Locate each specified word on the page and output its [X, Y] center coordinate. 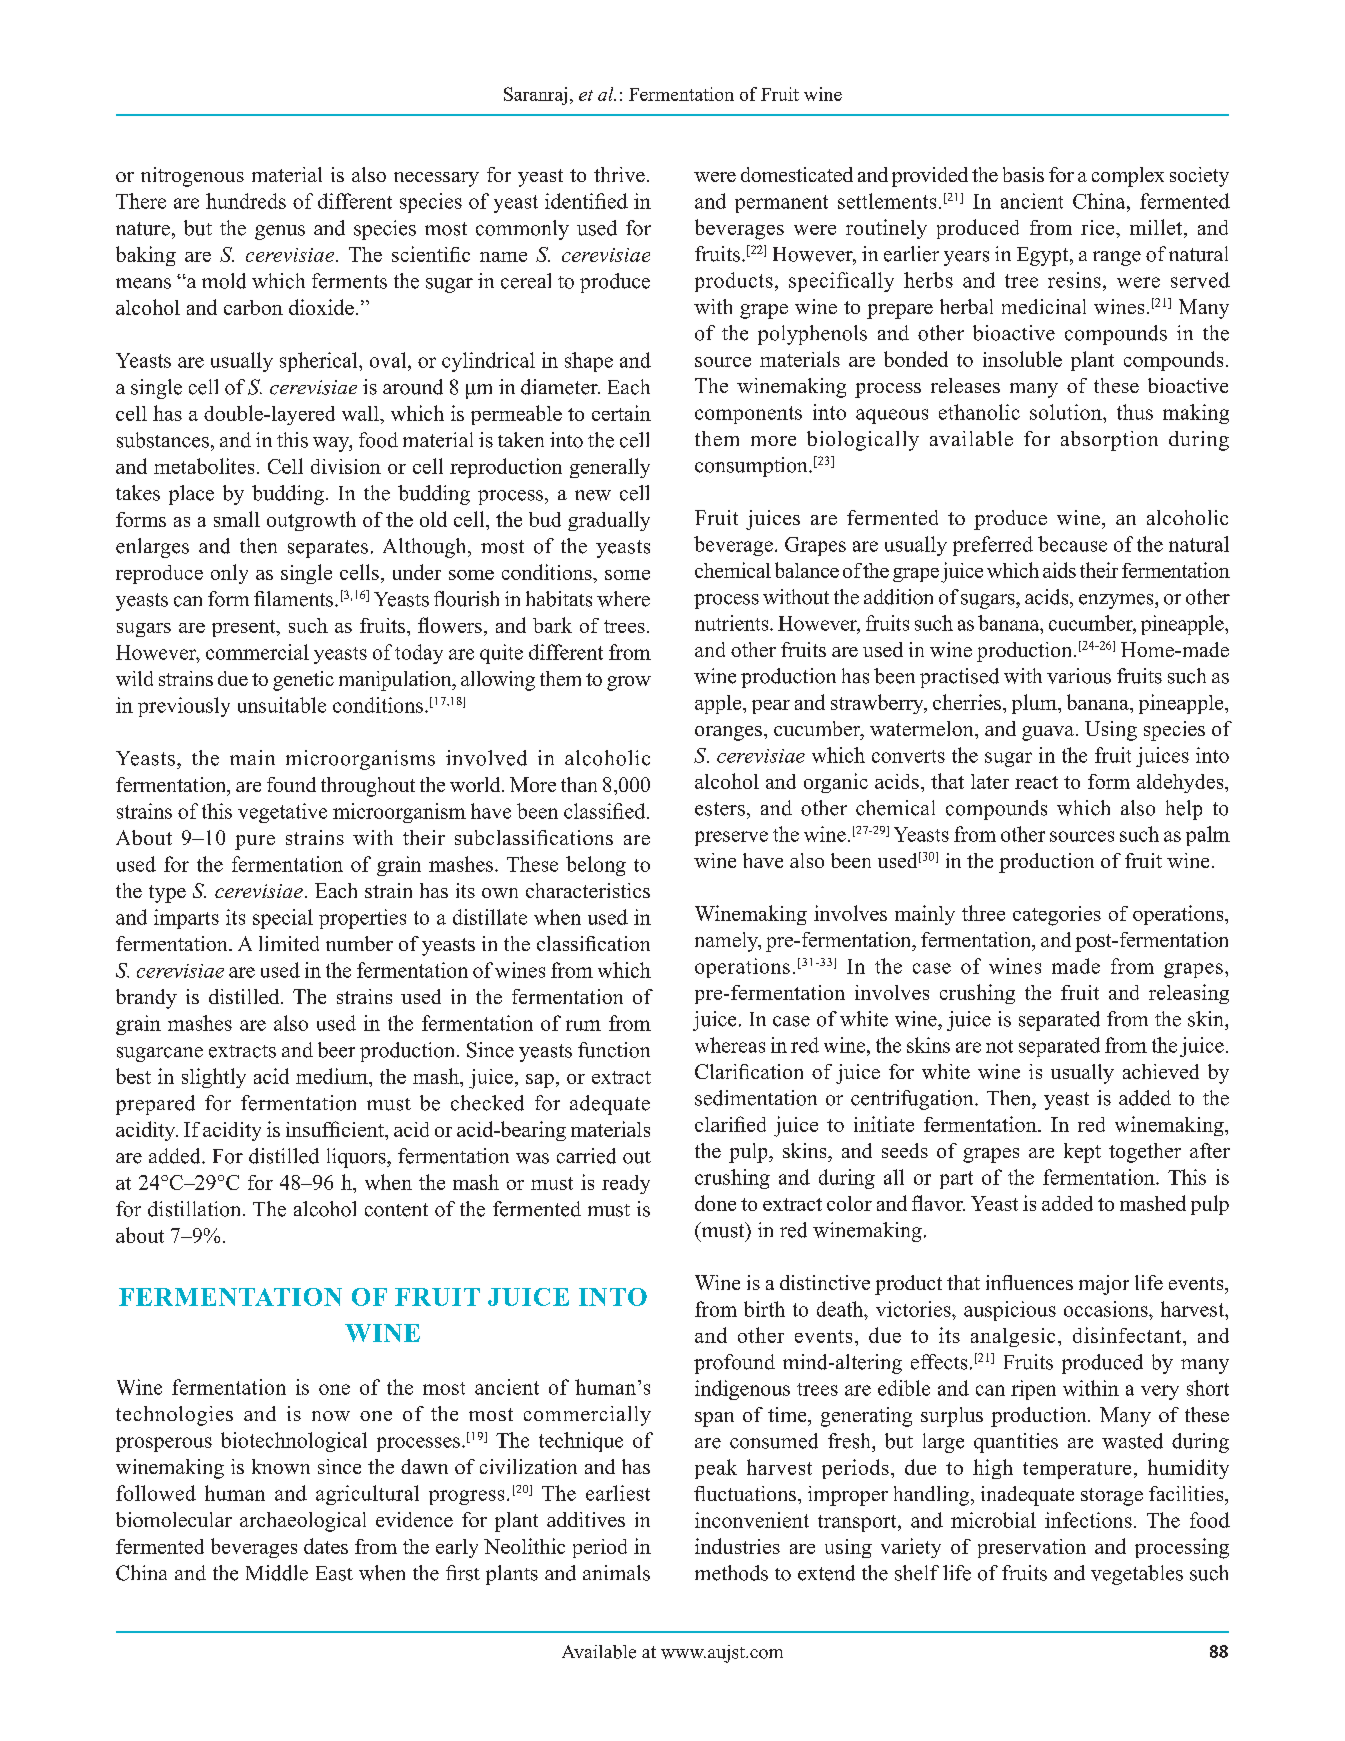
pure [255, 842]
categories [1057, 916]
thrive [619, 174]
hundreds [246, 201]
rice [1099, 227]
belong [596, 866]
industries [737, 1546]
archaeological [303, 1522]
